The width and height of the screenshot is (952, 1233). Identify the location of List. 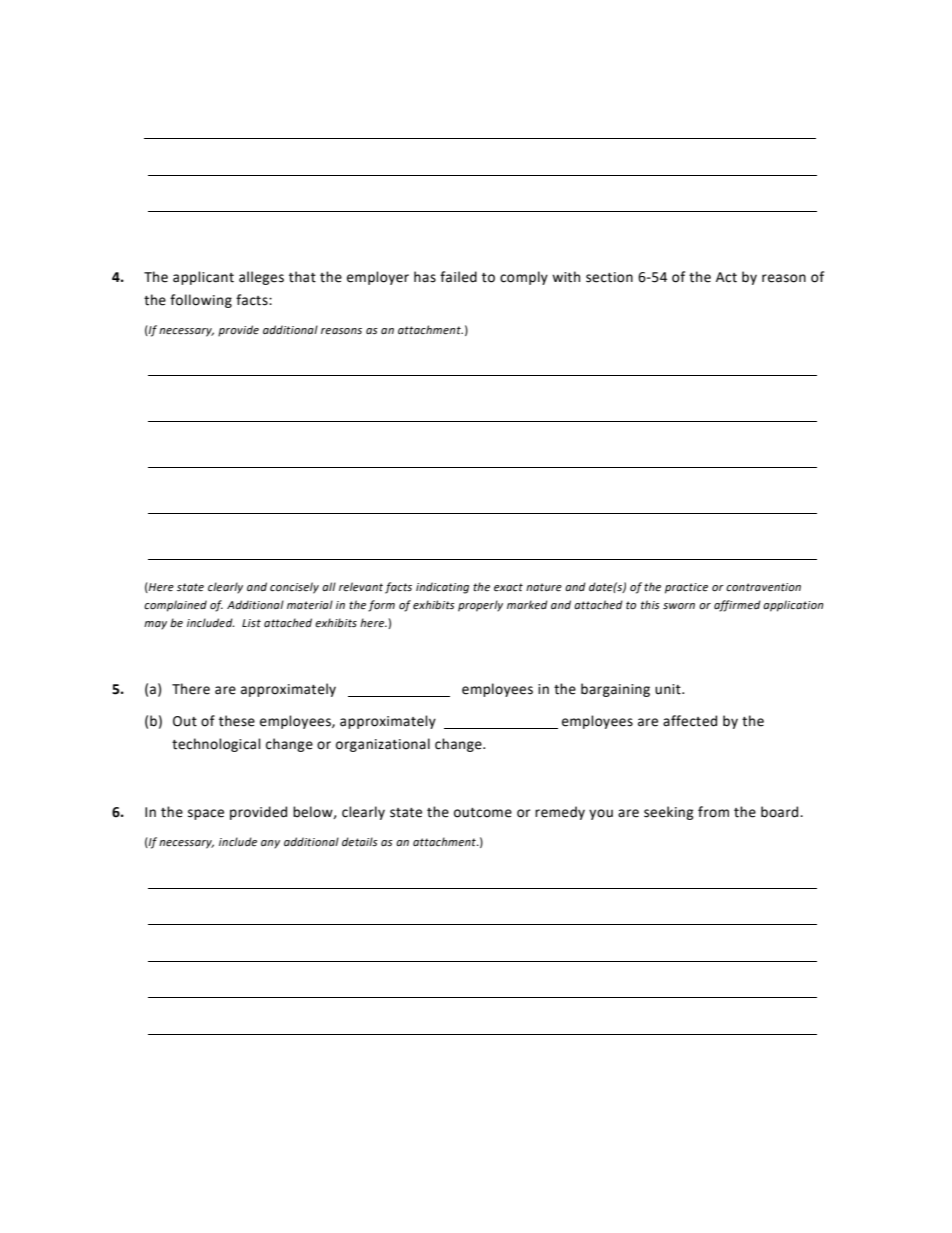
(251, 623).
